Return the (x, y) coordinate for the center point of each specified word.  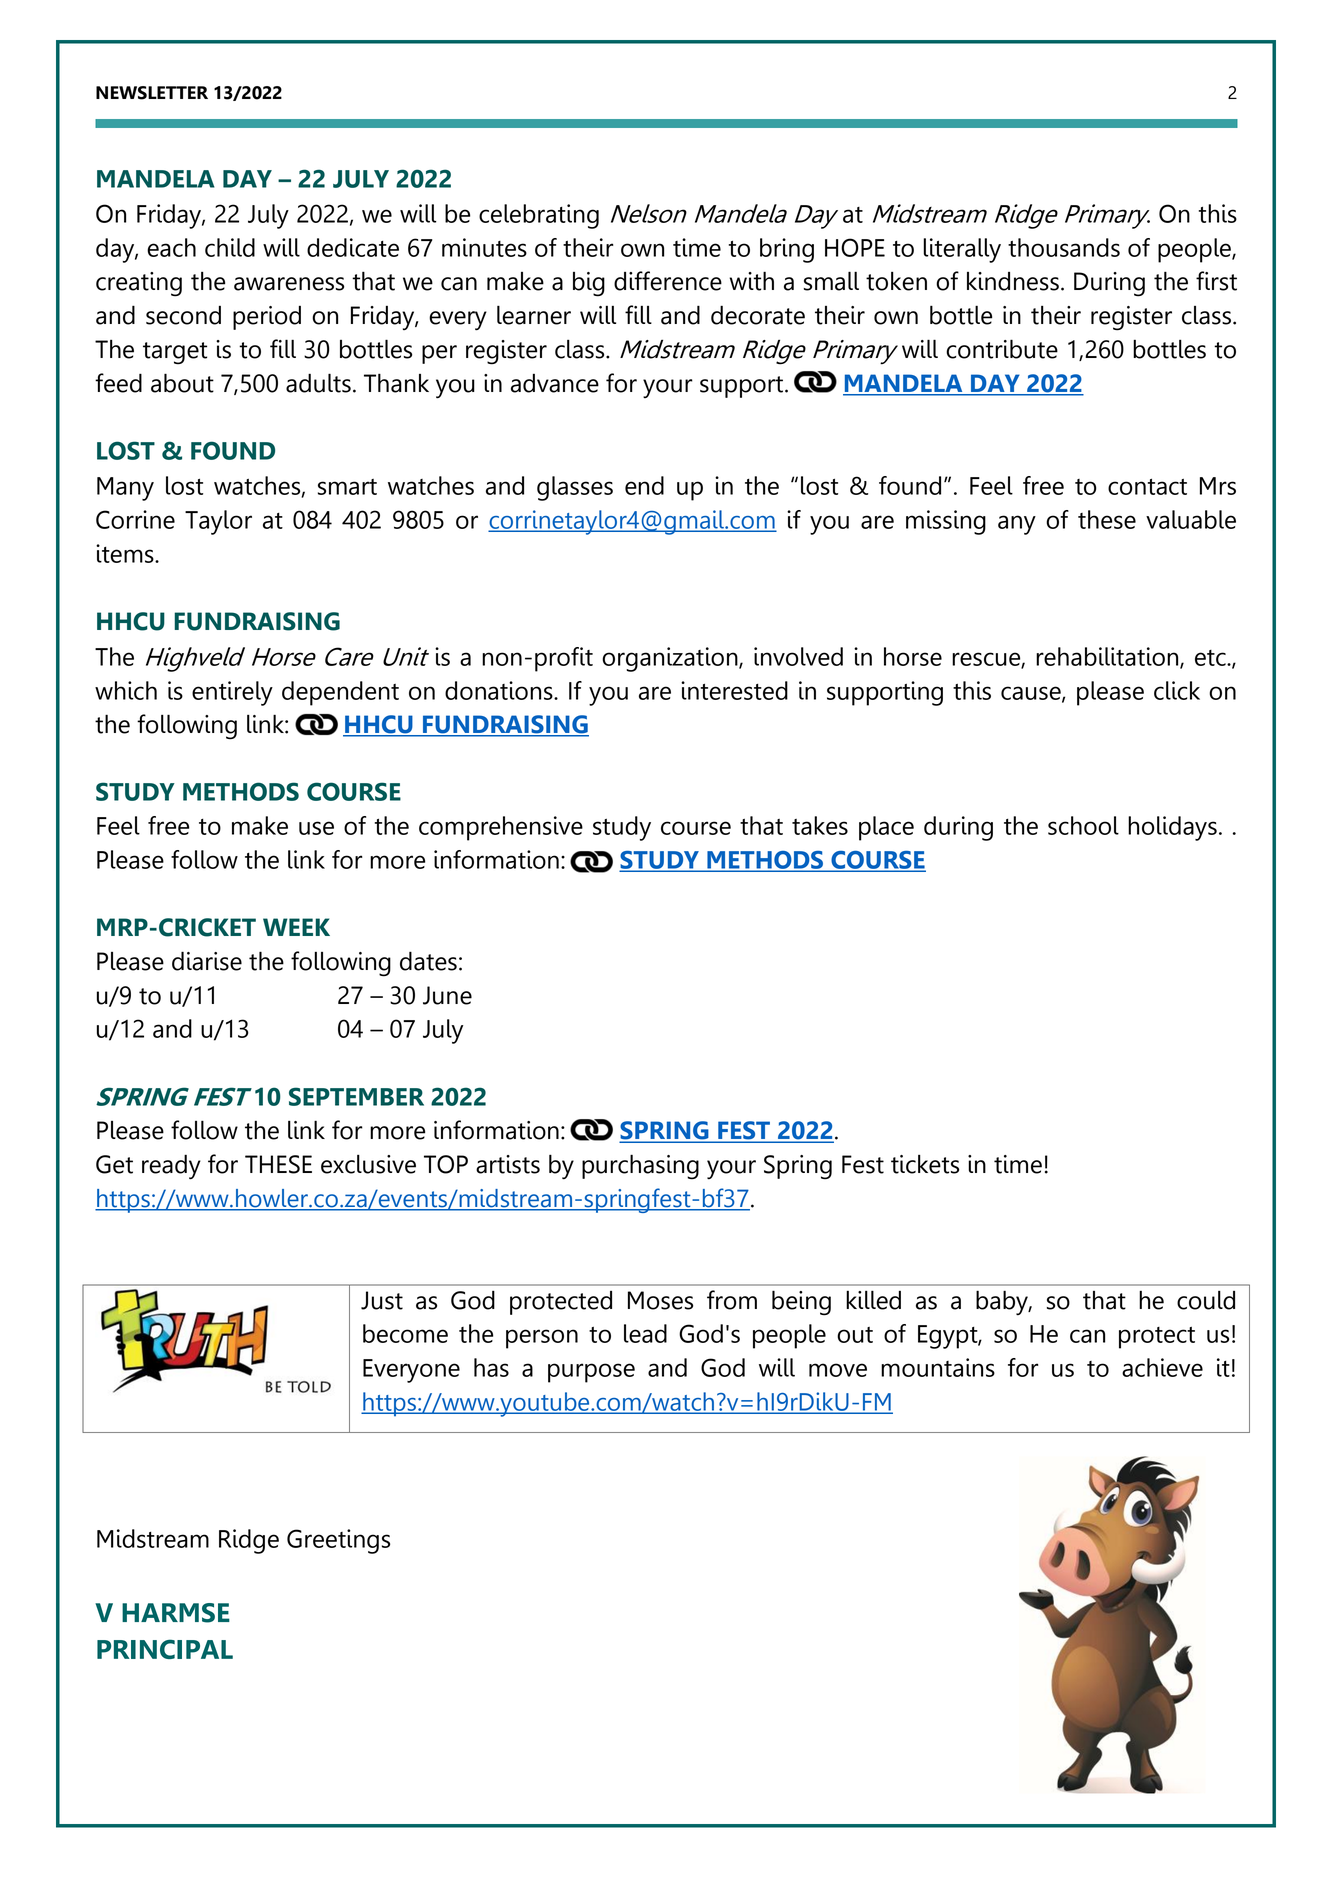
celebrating (539, 216)
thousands (1064, 247)
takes (820, 825)
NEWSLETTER (152, 93)
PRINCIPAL (165, 1649)
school (1083, 825)
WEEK (296, 927)
